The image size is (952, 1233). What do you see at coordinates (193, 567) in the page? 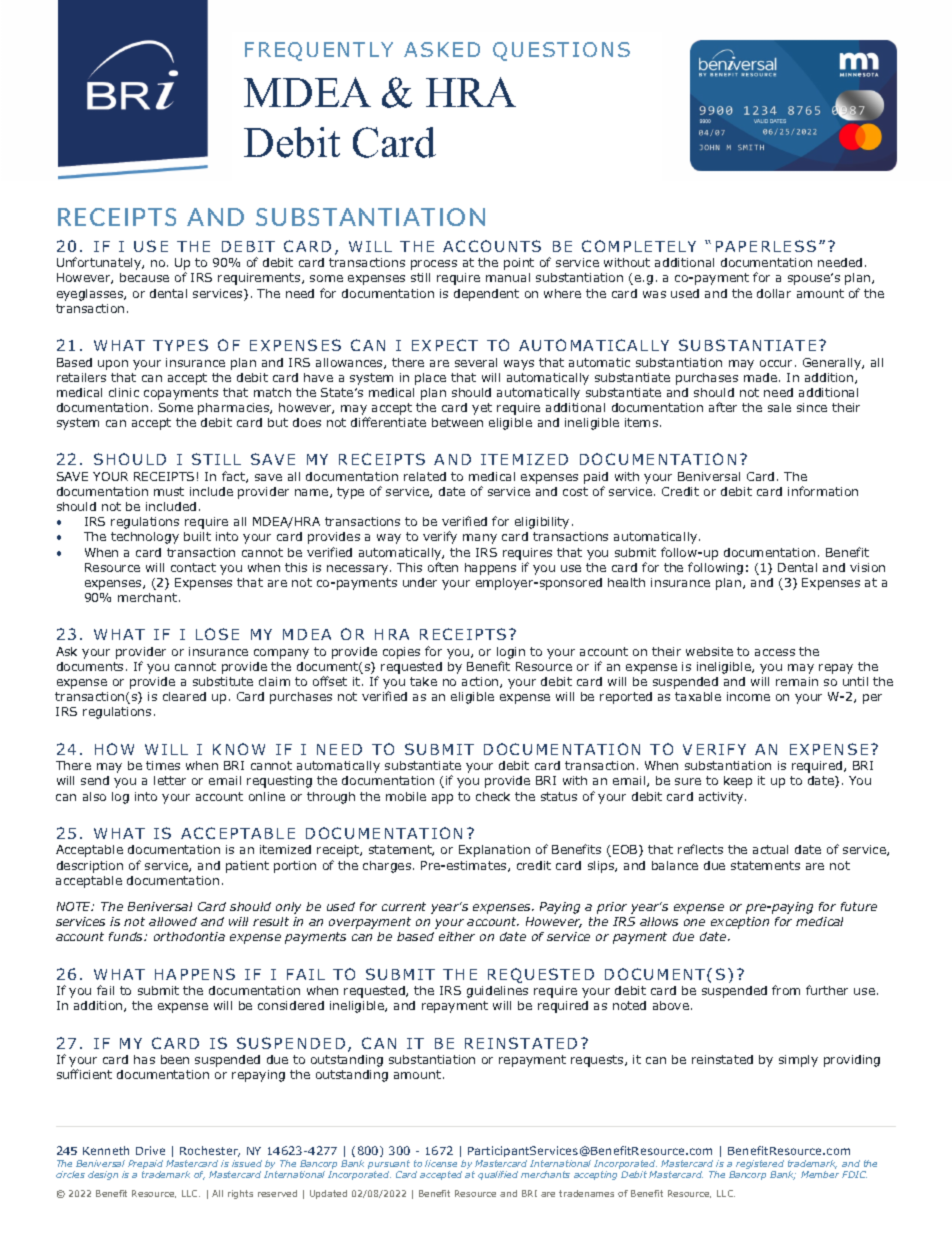
I see `contact` at bounding box center [193, 567].
